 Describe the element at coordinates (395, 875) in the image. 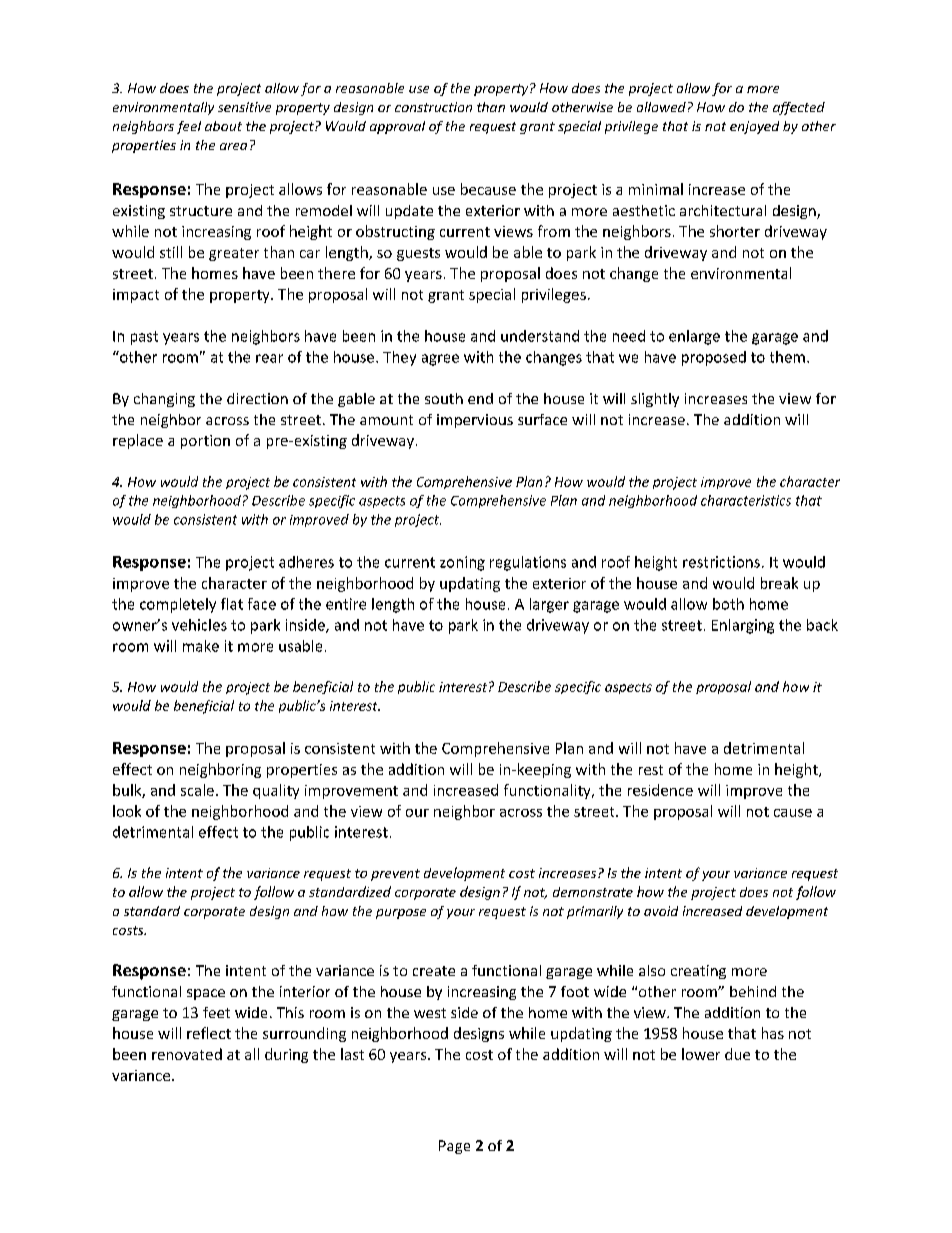

I see `prevent` at that location.
